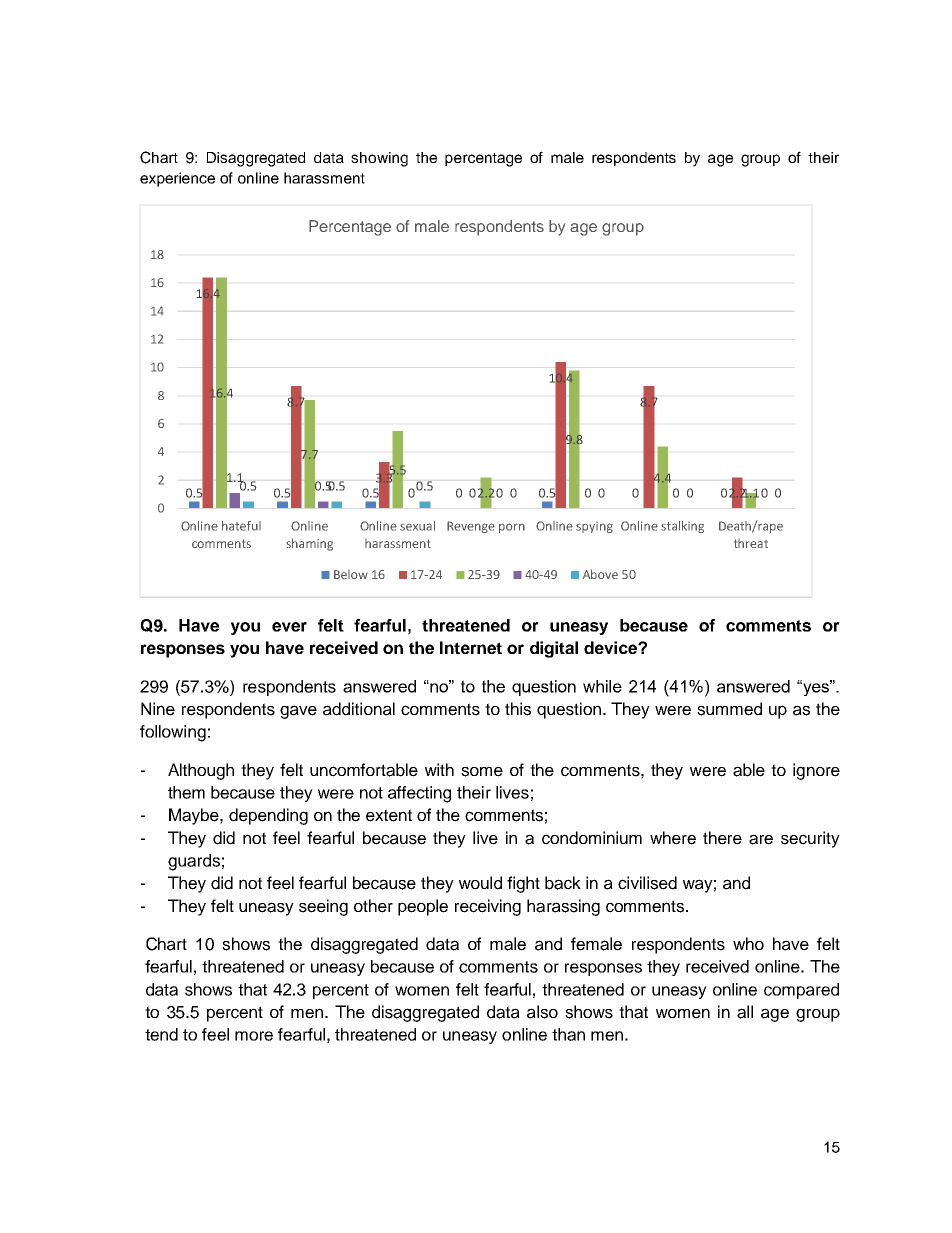  I want to click on following, so click(173, 733).
